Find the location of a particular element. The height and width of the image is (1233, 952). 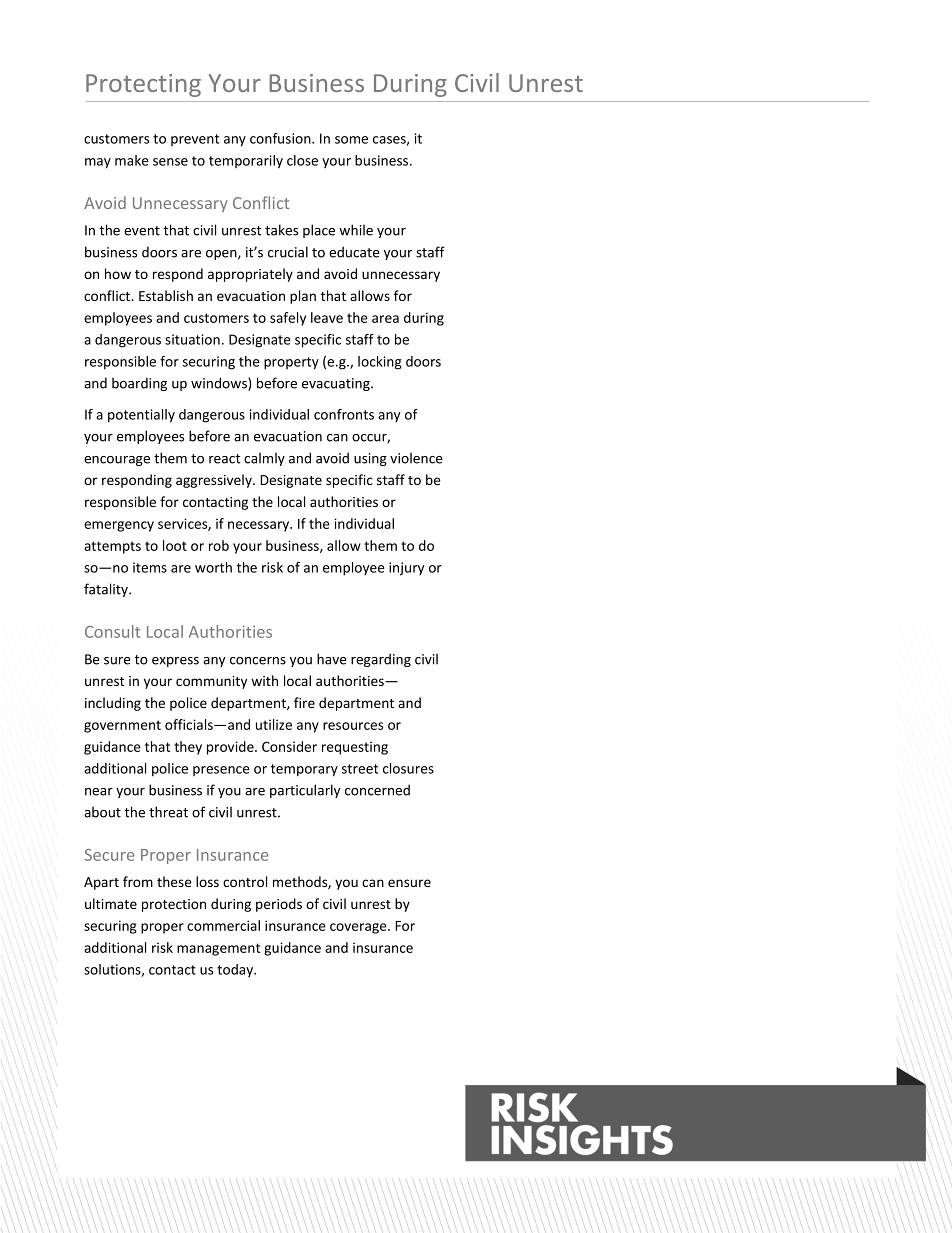

today is located at coordinates (236, 970).
